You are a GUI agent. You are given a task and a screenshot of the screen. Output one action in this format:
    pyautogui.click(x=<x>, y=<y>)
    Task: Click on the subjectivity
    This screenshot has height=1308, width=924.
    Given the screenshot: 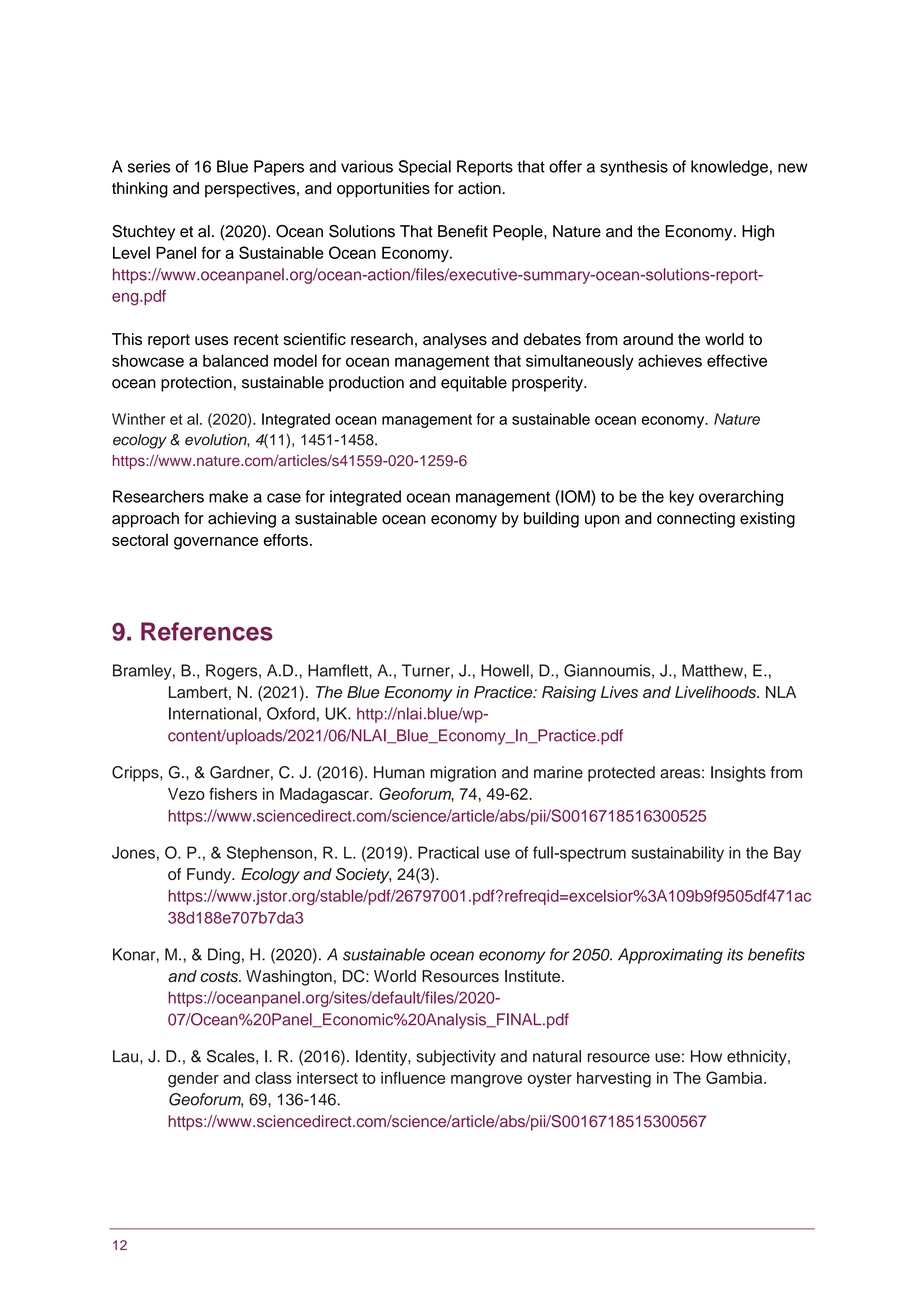 What is the action you would take?
    pyautogui.click(x=456, y=1058)
